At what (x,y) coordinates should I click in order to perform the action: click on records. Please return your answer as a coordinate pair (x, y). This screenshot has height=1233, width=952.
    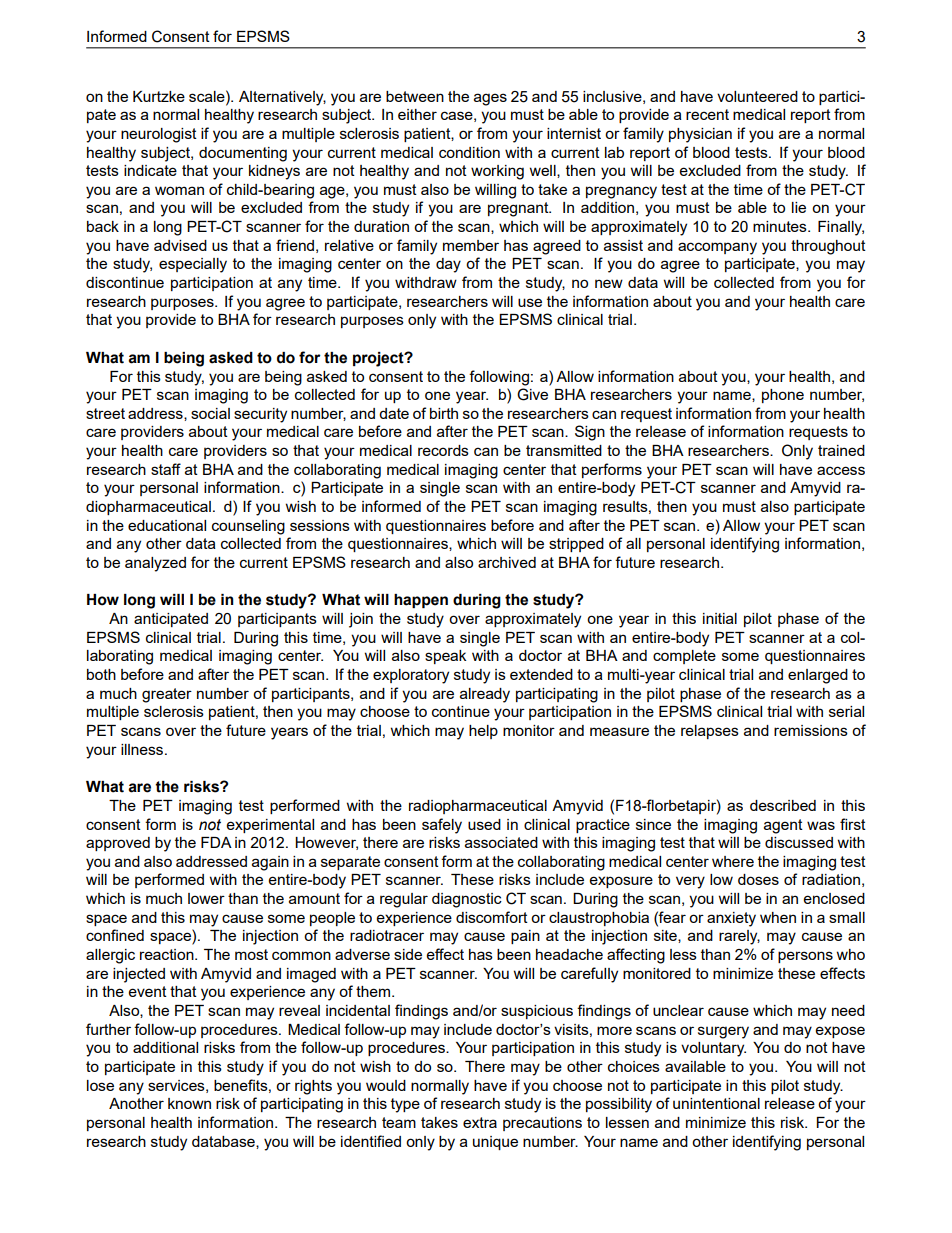
    Looking at the image, I should click on (443, 450).
